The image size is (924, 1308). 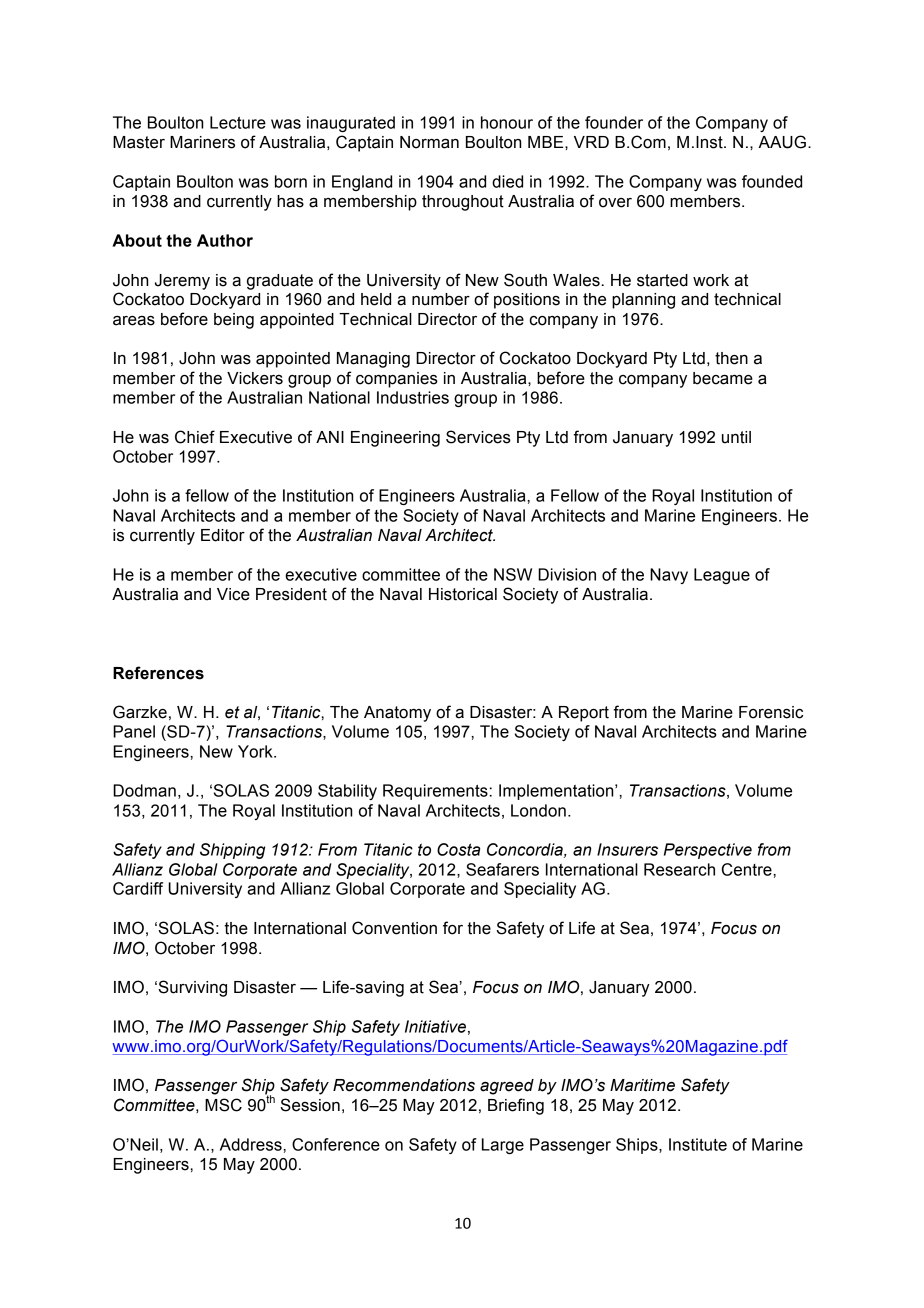 I want to click on Maritime, so click(x=642, y=1085).
